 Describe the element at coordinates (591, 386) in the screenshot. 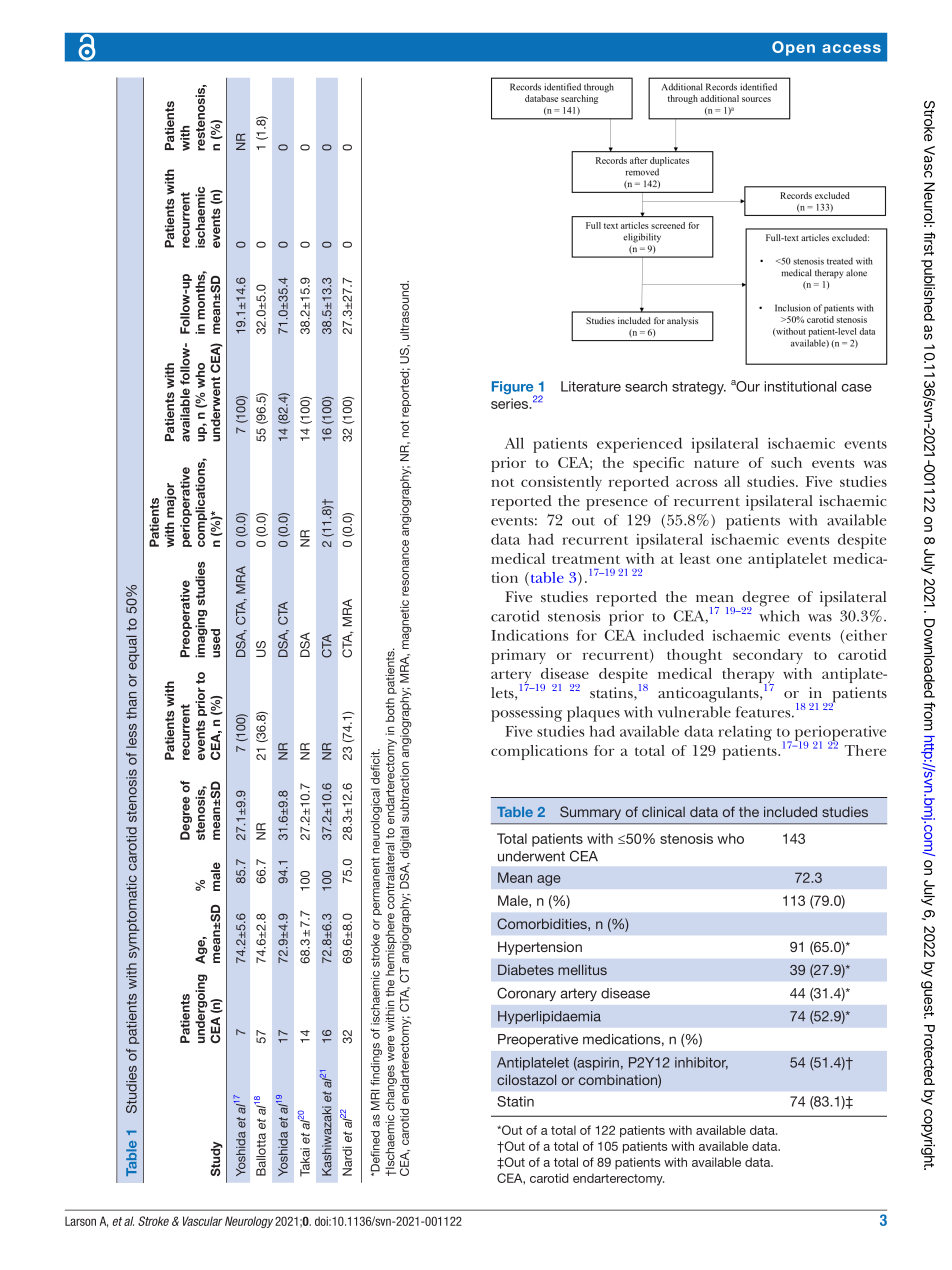

I see `Literature` at that location.
